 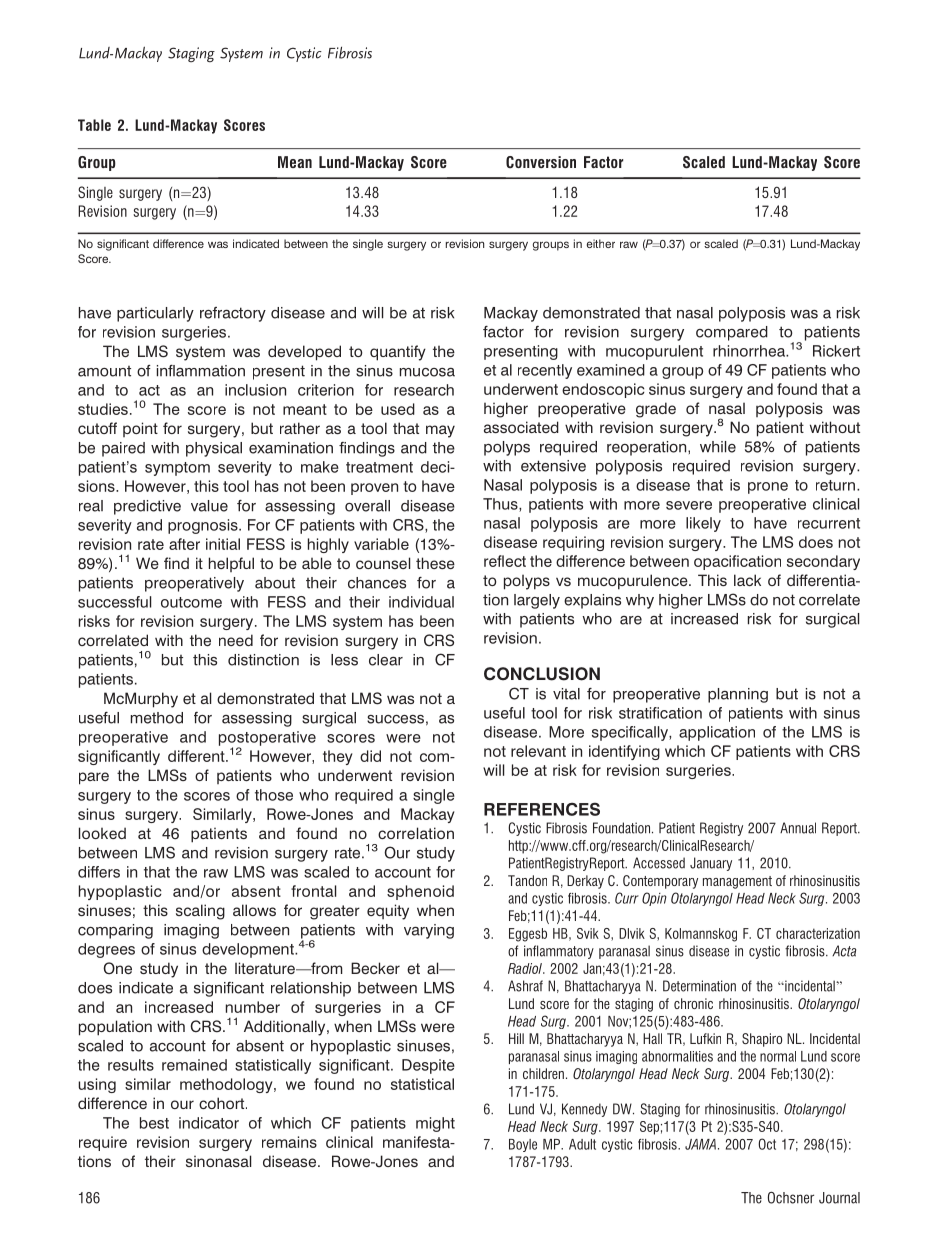 I want to click on particularly, so click(x=155, y=314).
